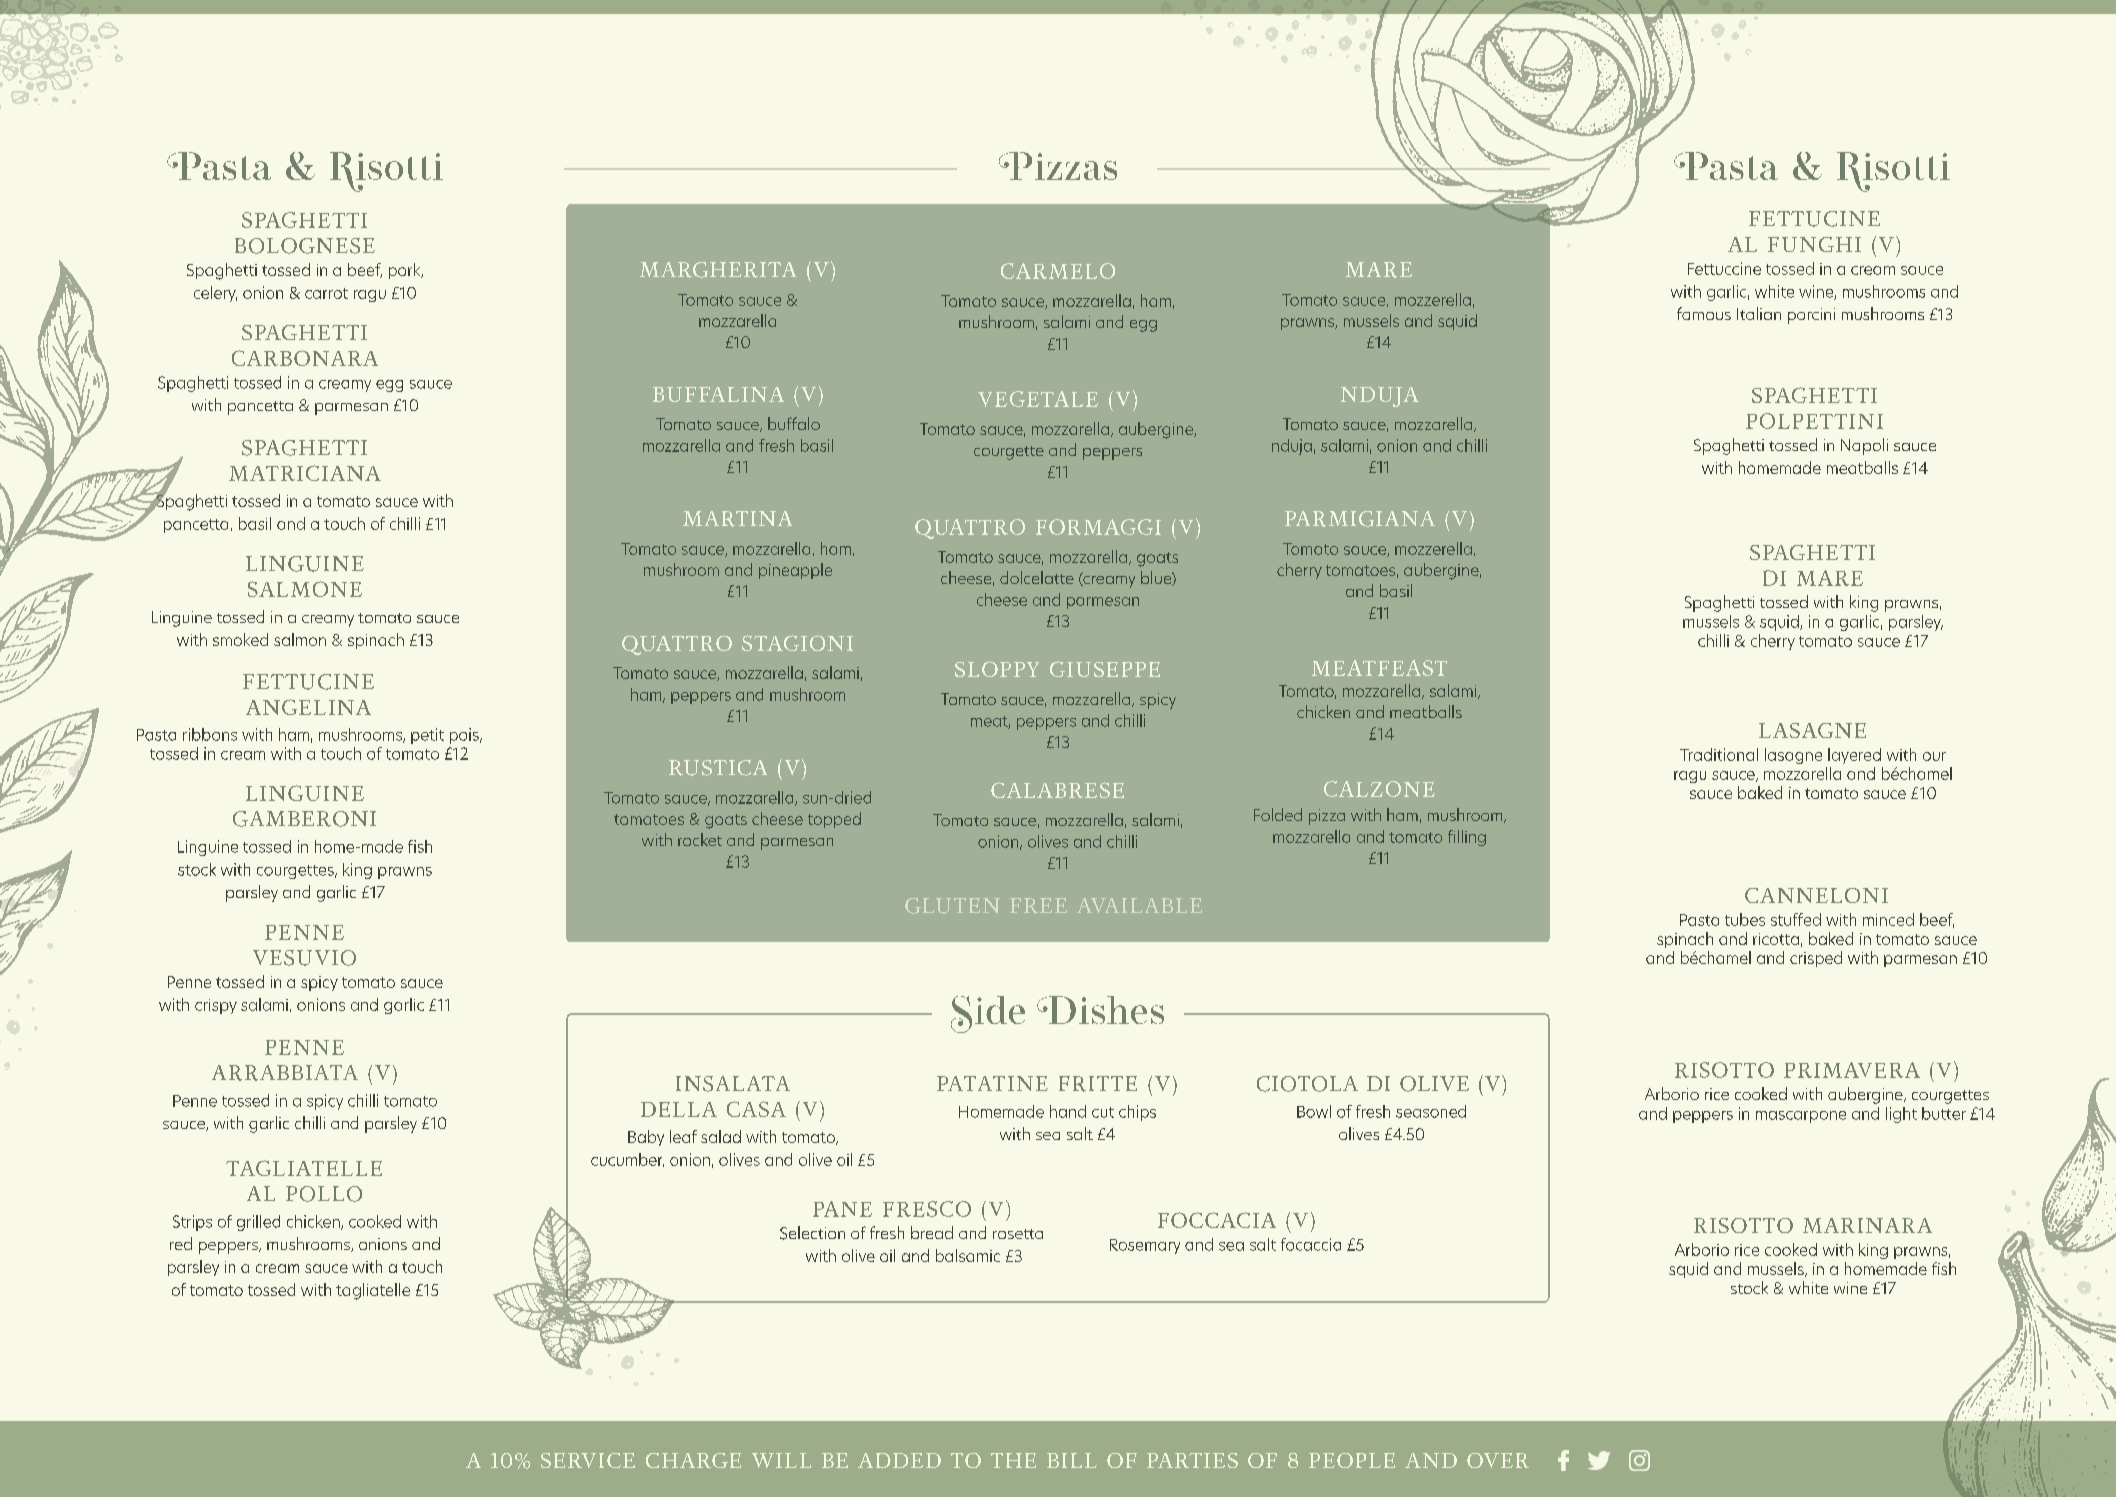  What do you see at coordinates (1068, 1111) in the page?
I see `hand` at bounding box center [1068, 1111].
